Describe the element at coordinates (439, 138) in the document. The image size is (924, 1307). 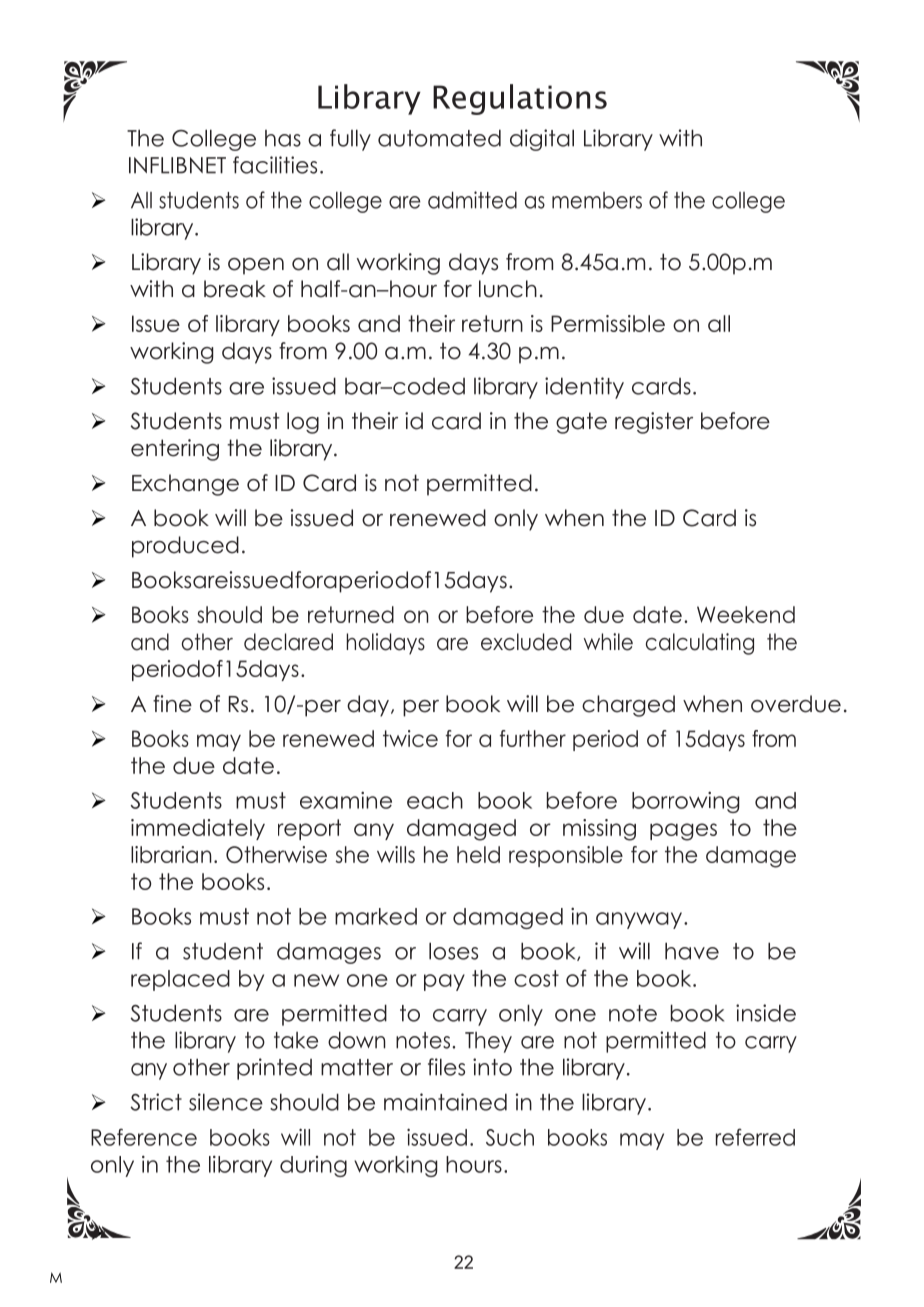
I see `automated` at that location.
